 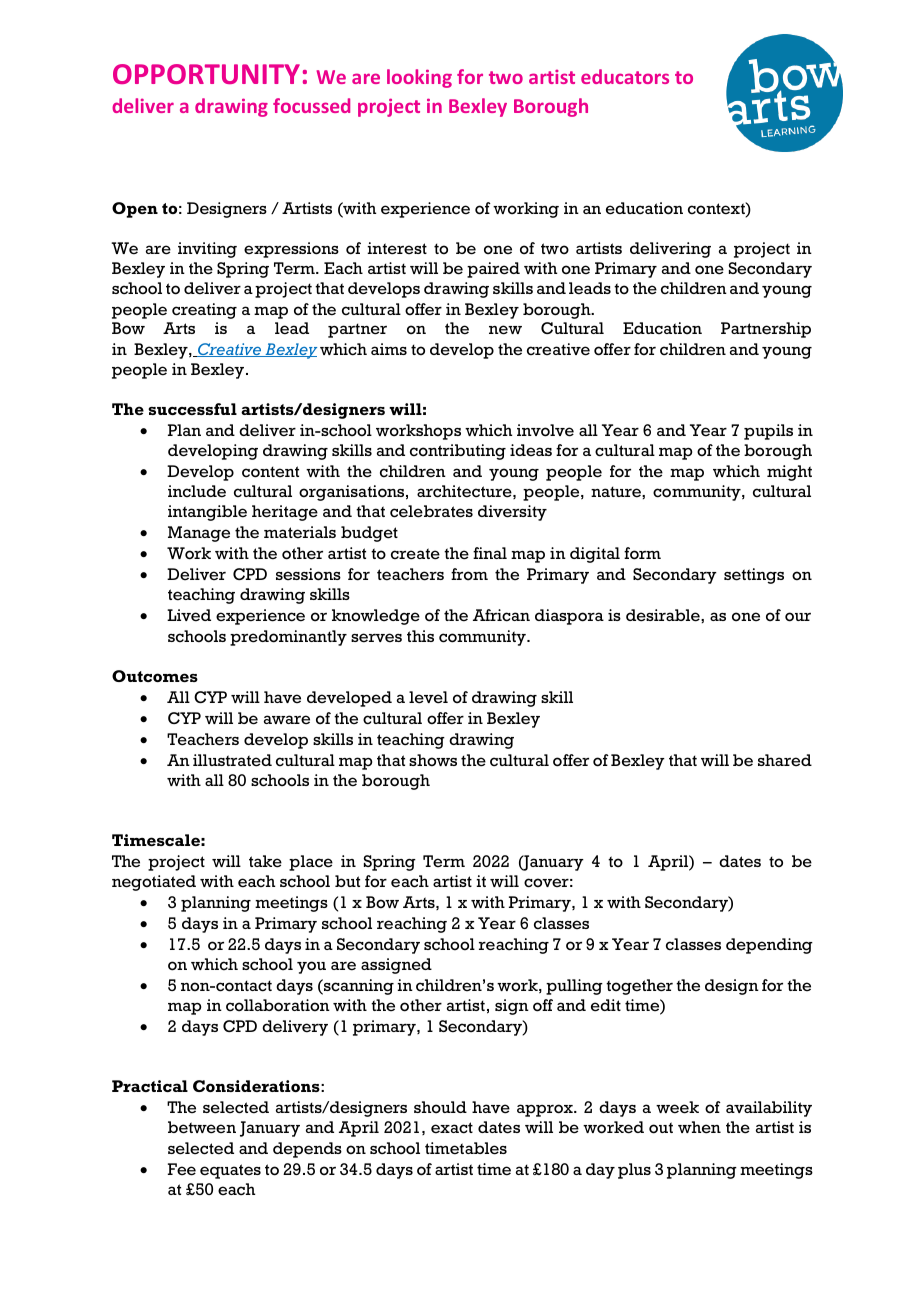 I want to click on shared, so click(x=785, y=760).
